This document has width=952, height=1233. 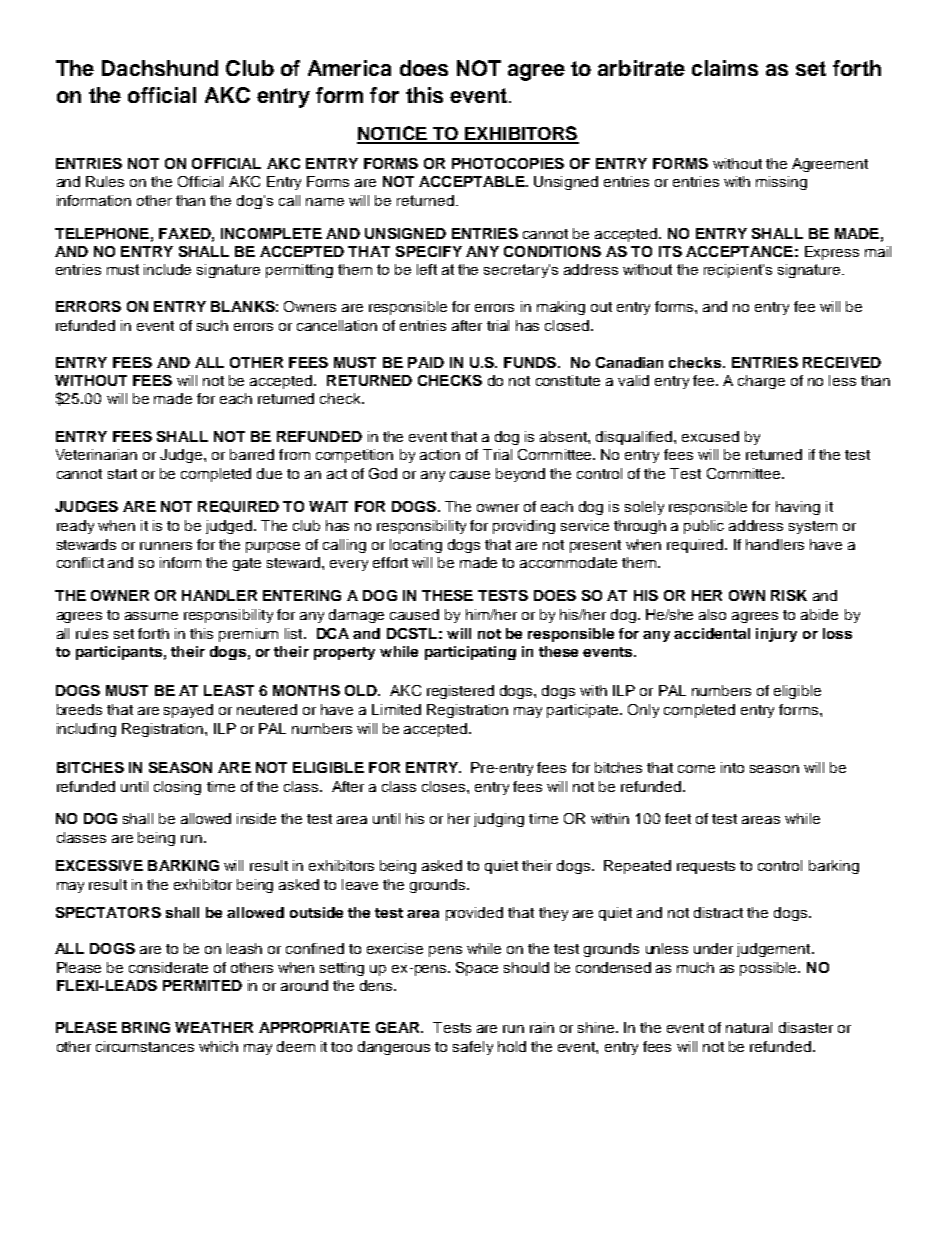 I want to click on Dachshund, so click(x=160, y=68).
